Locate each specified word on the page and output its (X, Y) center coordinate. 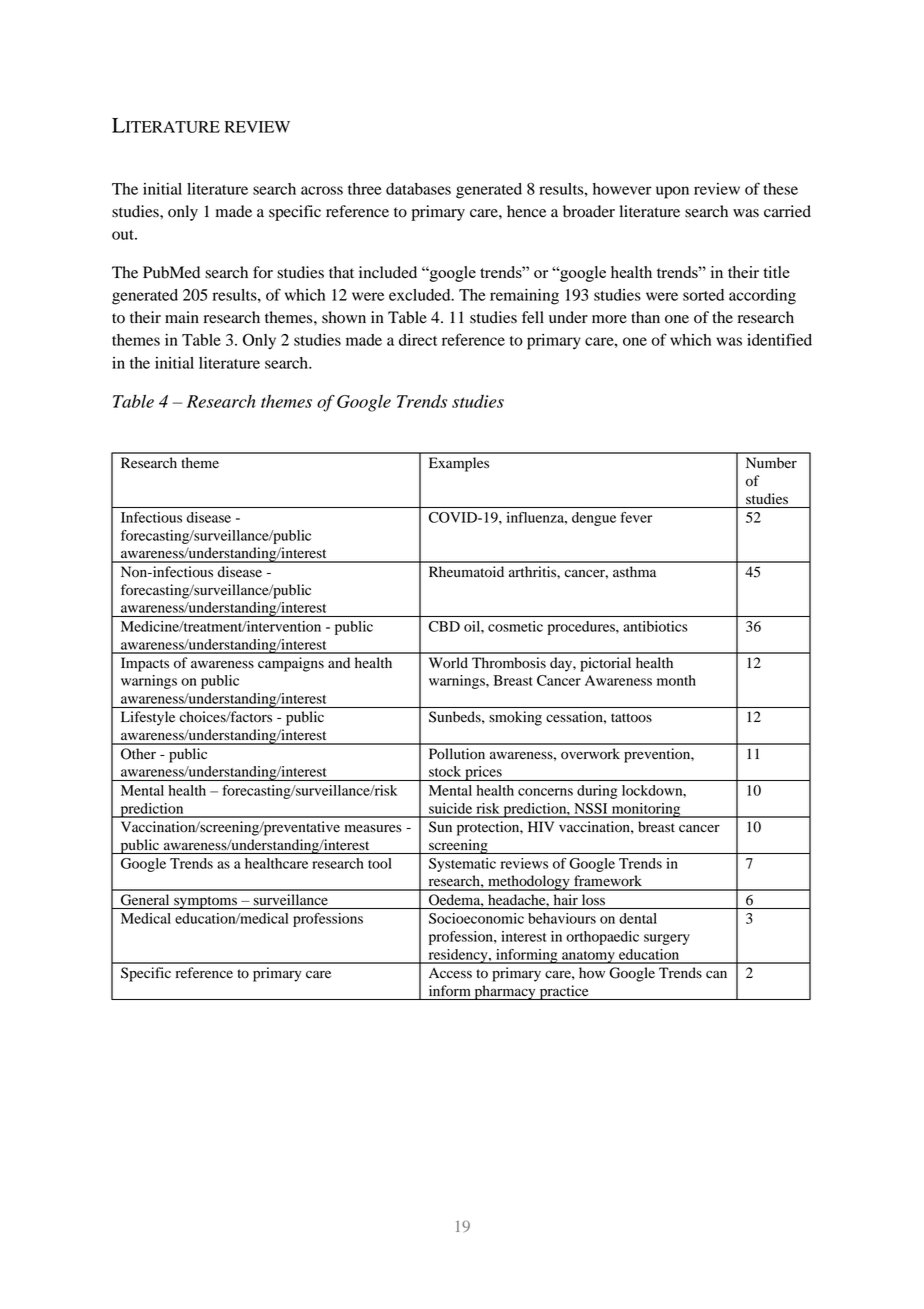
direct (418, 340)
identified (779, 339)
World (448, 663)
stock (445, 771)
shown (344, 317)
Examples (459, 464)
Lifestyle (148, 718)
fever (636, 517)
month (676, 680)
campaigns (291, 664)
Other (138, 754)
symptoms (205, 902)
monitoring (646, 810)
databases (418, 189)
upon (672, 192)
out (124, 235)
